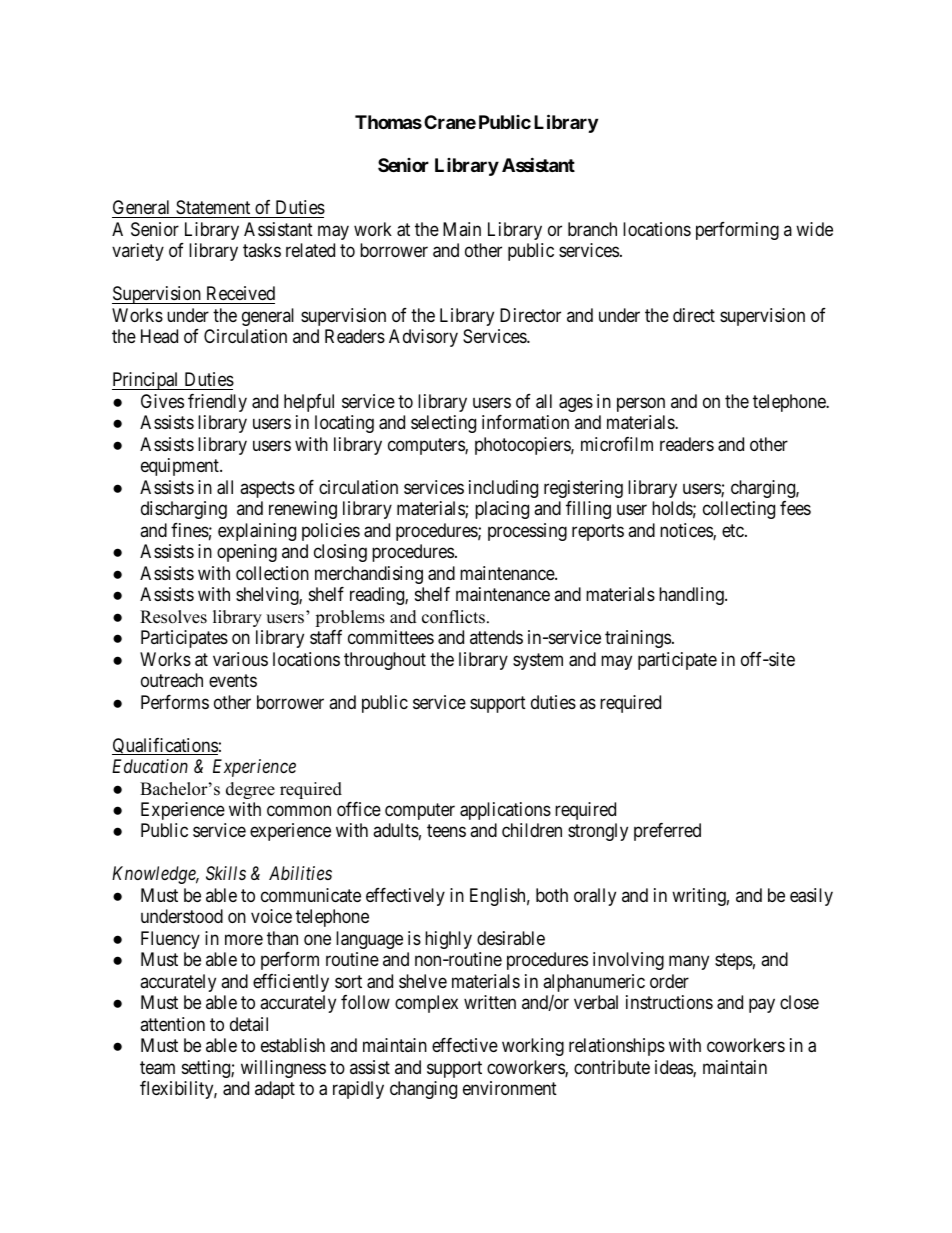 The image size is (952, 1233). I want to click on branch, so click(592, 229).
